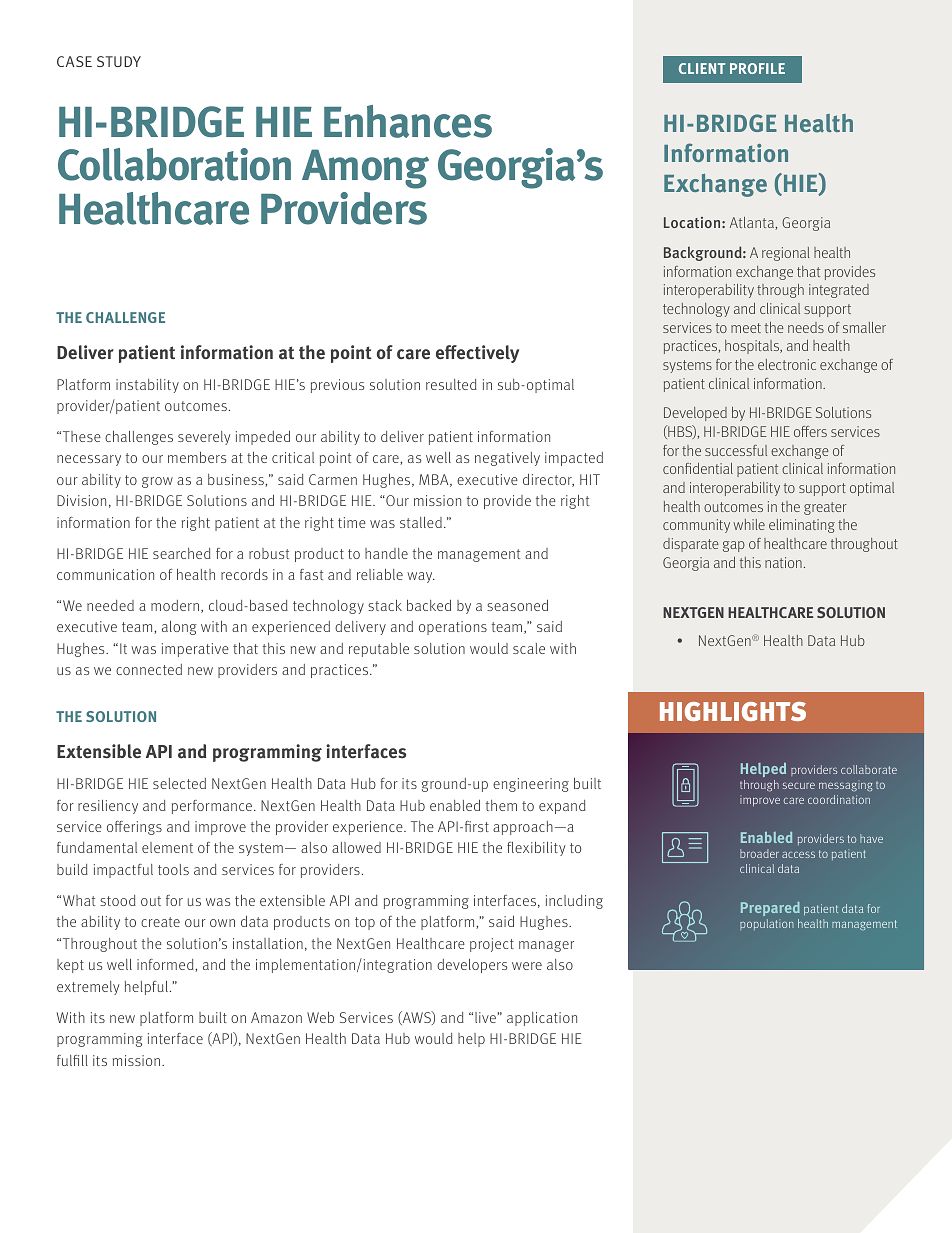 This screenshot has width=952, height=1233. I want to click on way, so click(421, 577).
